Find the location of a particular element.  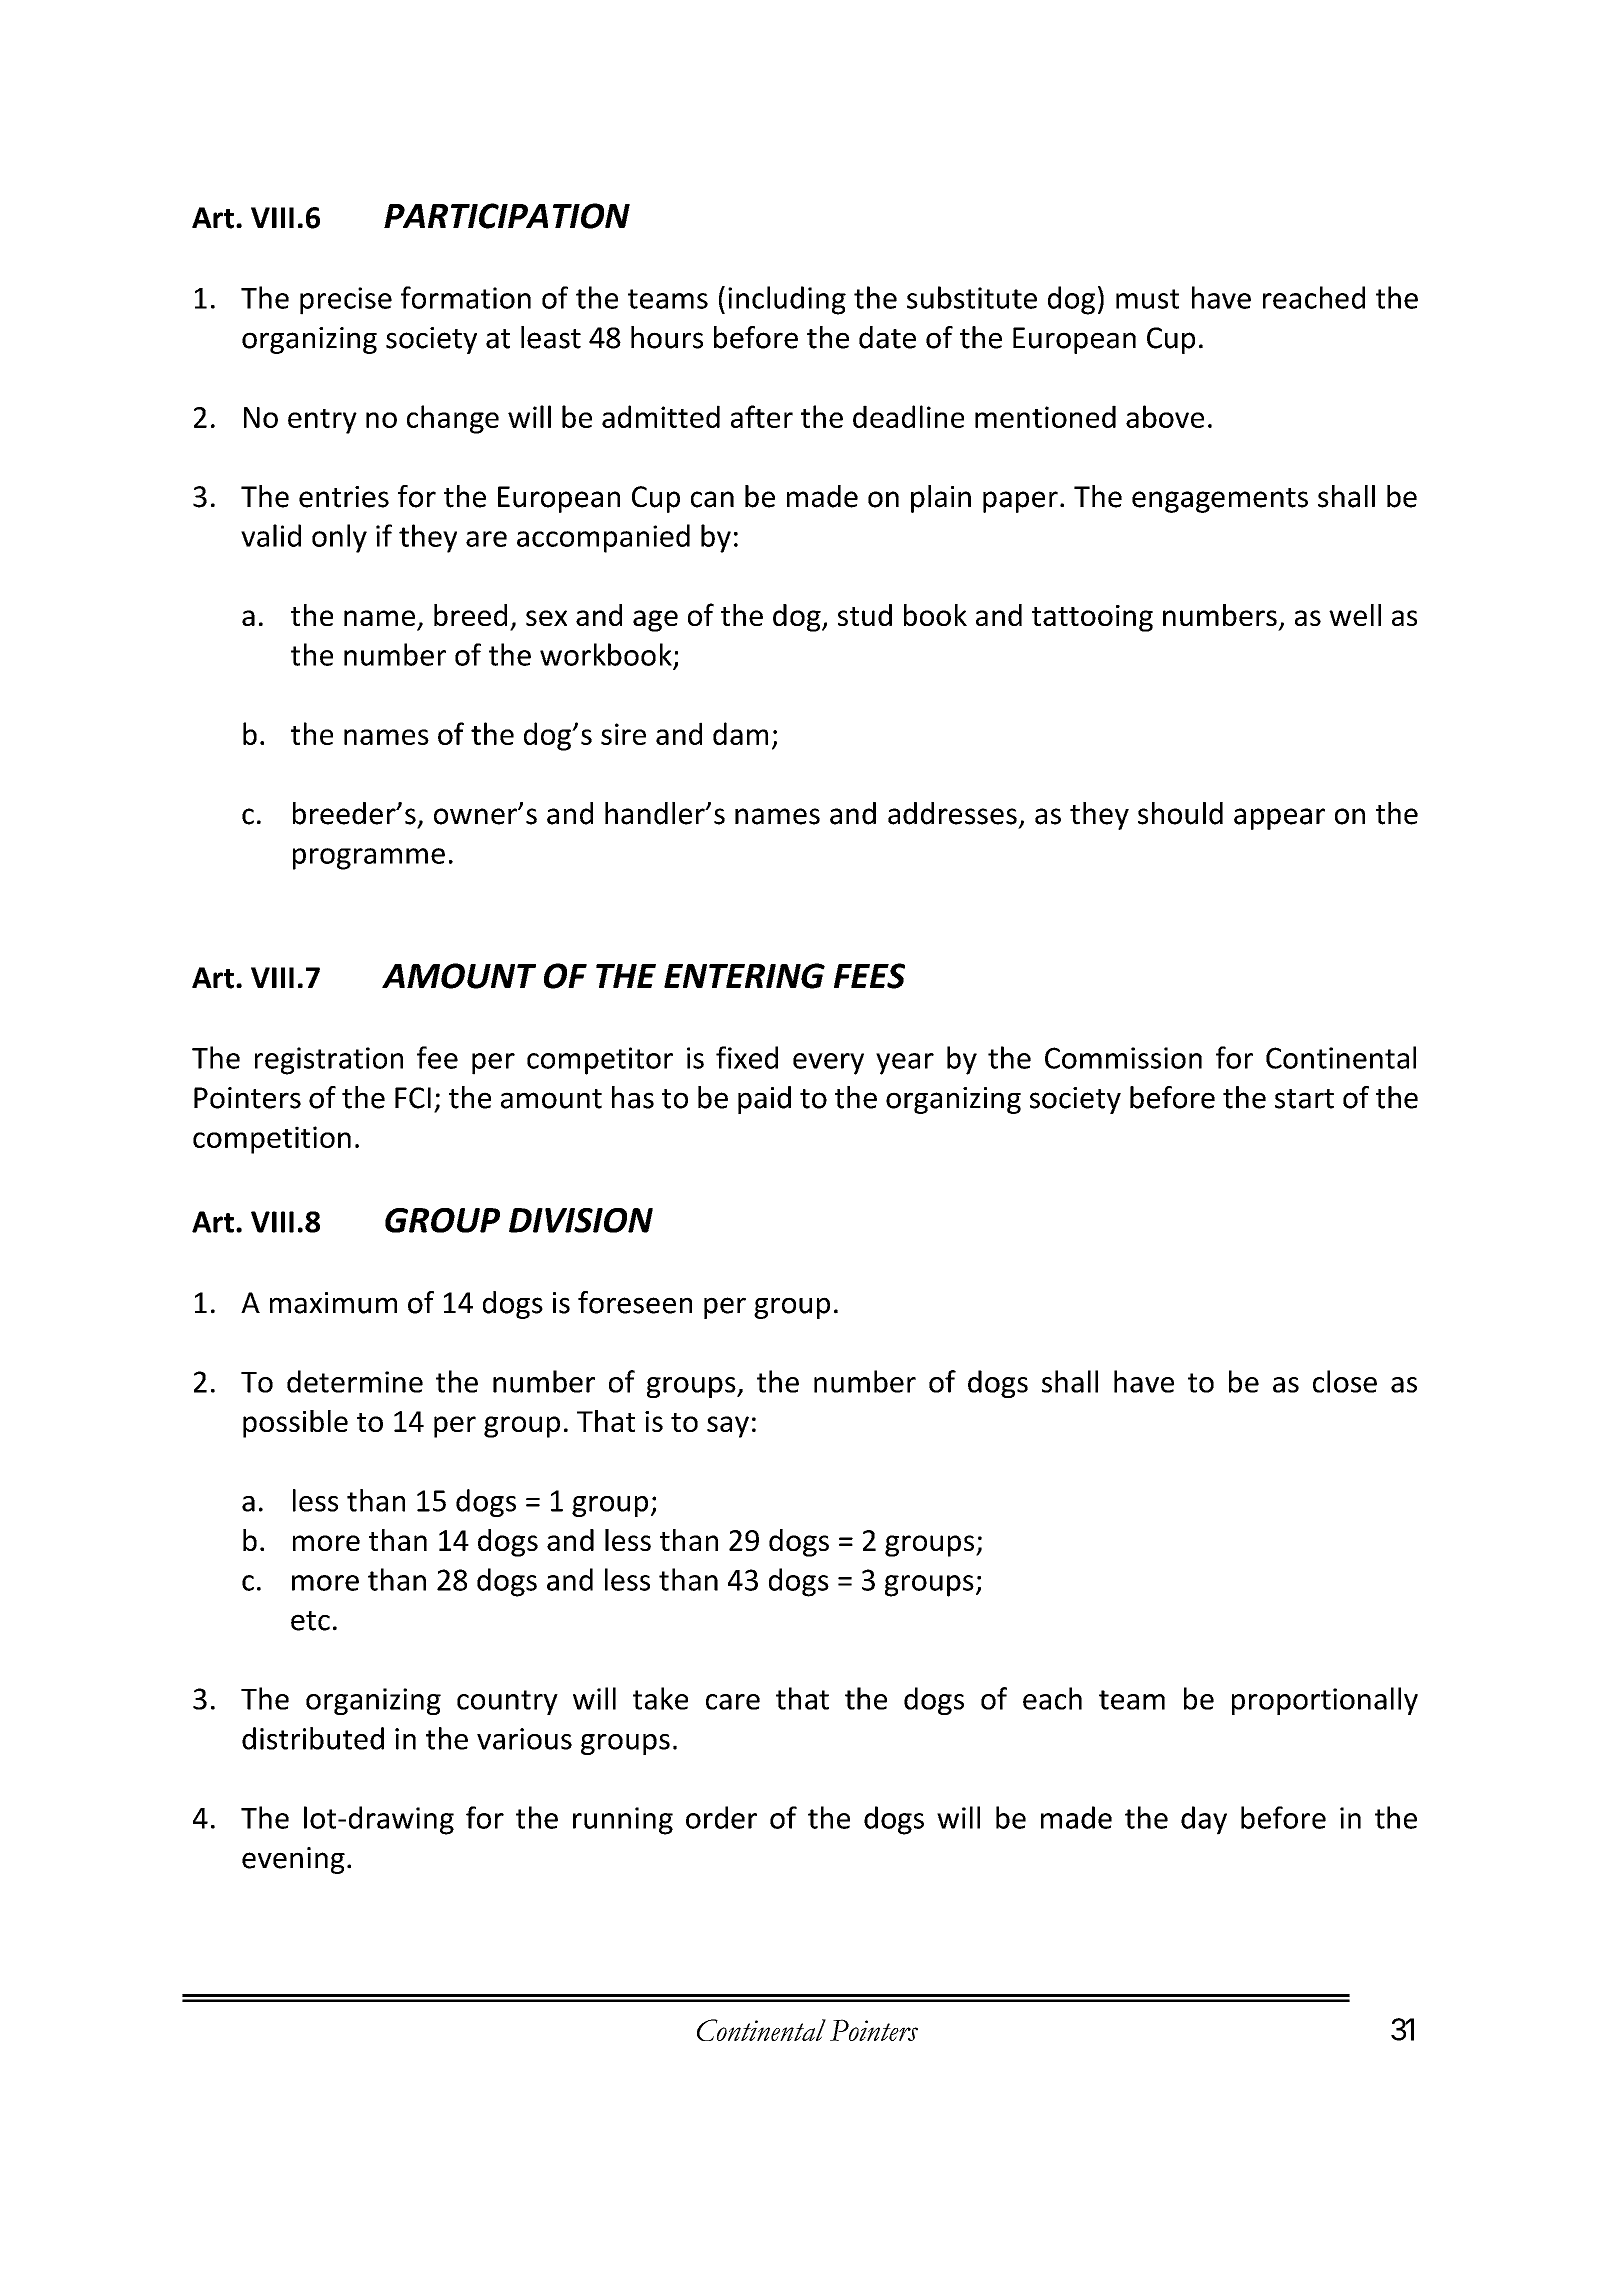

engagements is located at coordinates (1220, 500).
